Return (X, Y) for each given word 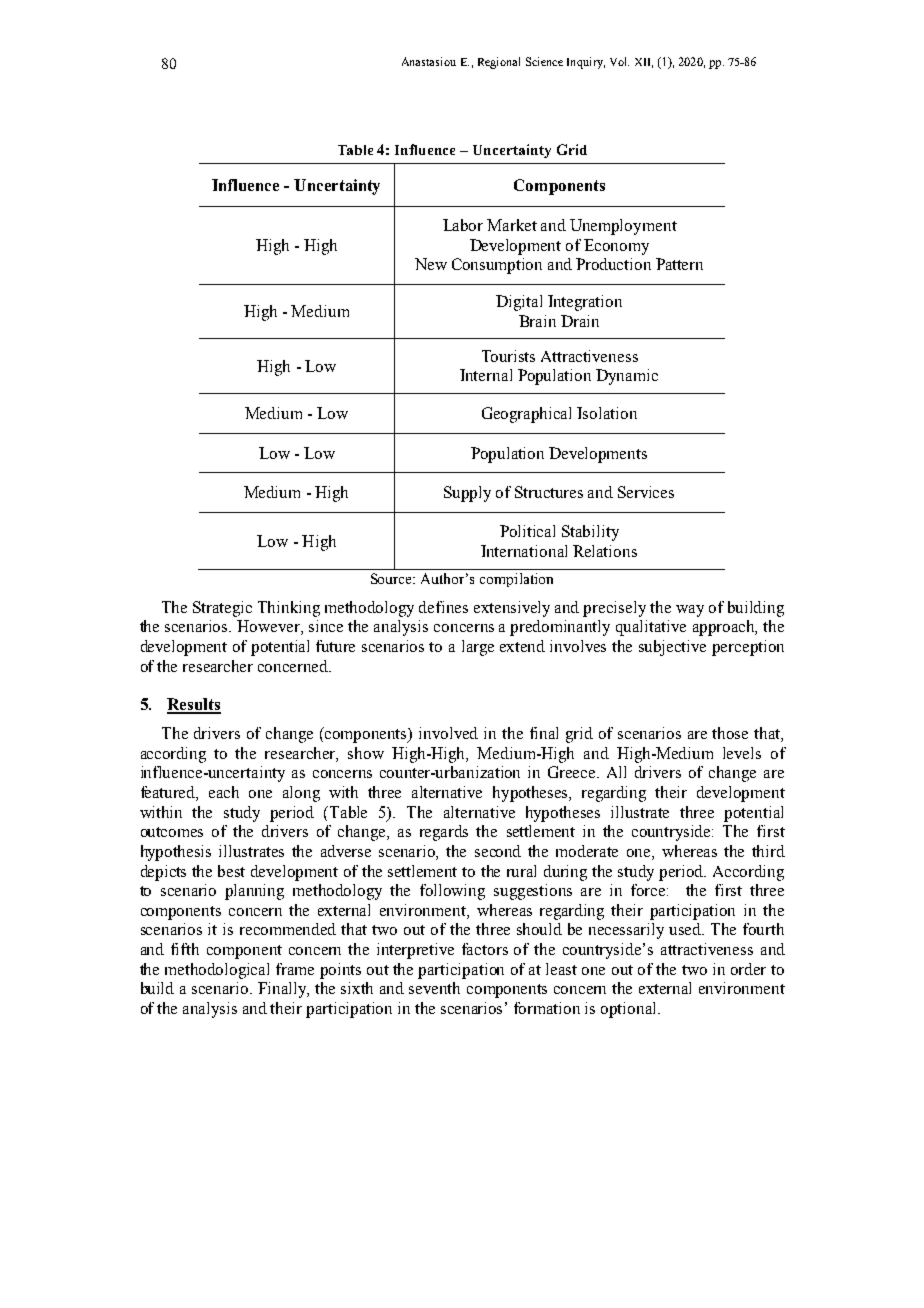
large (478, 648)
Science (544, 61)
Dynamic (627, 377)
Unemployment (623, 227)
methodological (217, 971)
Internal (486, 375)
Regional (499, 63)
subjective (672, 648)
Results (194, 705)
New (431, 264)
